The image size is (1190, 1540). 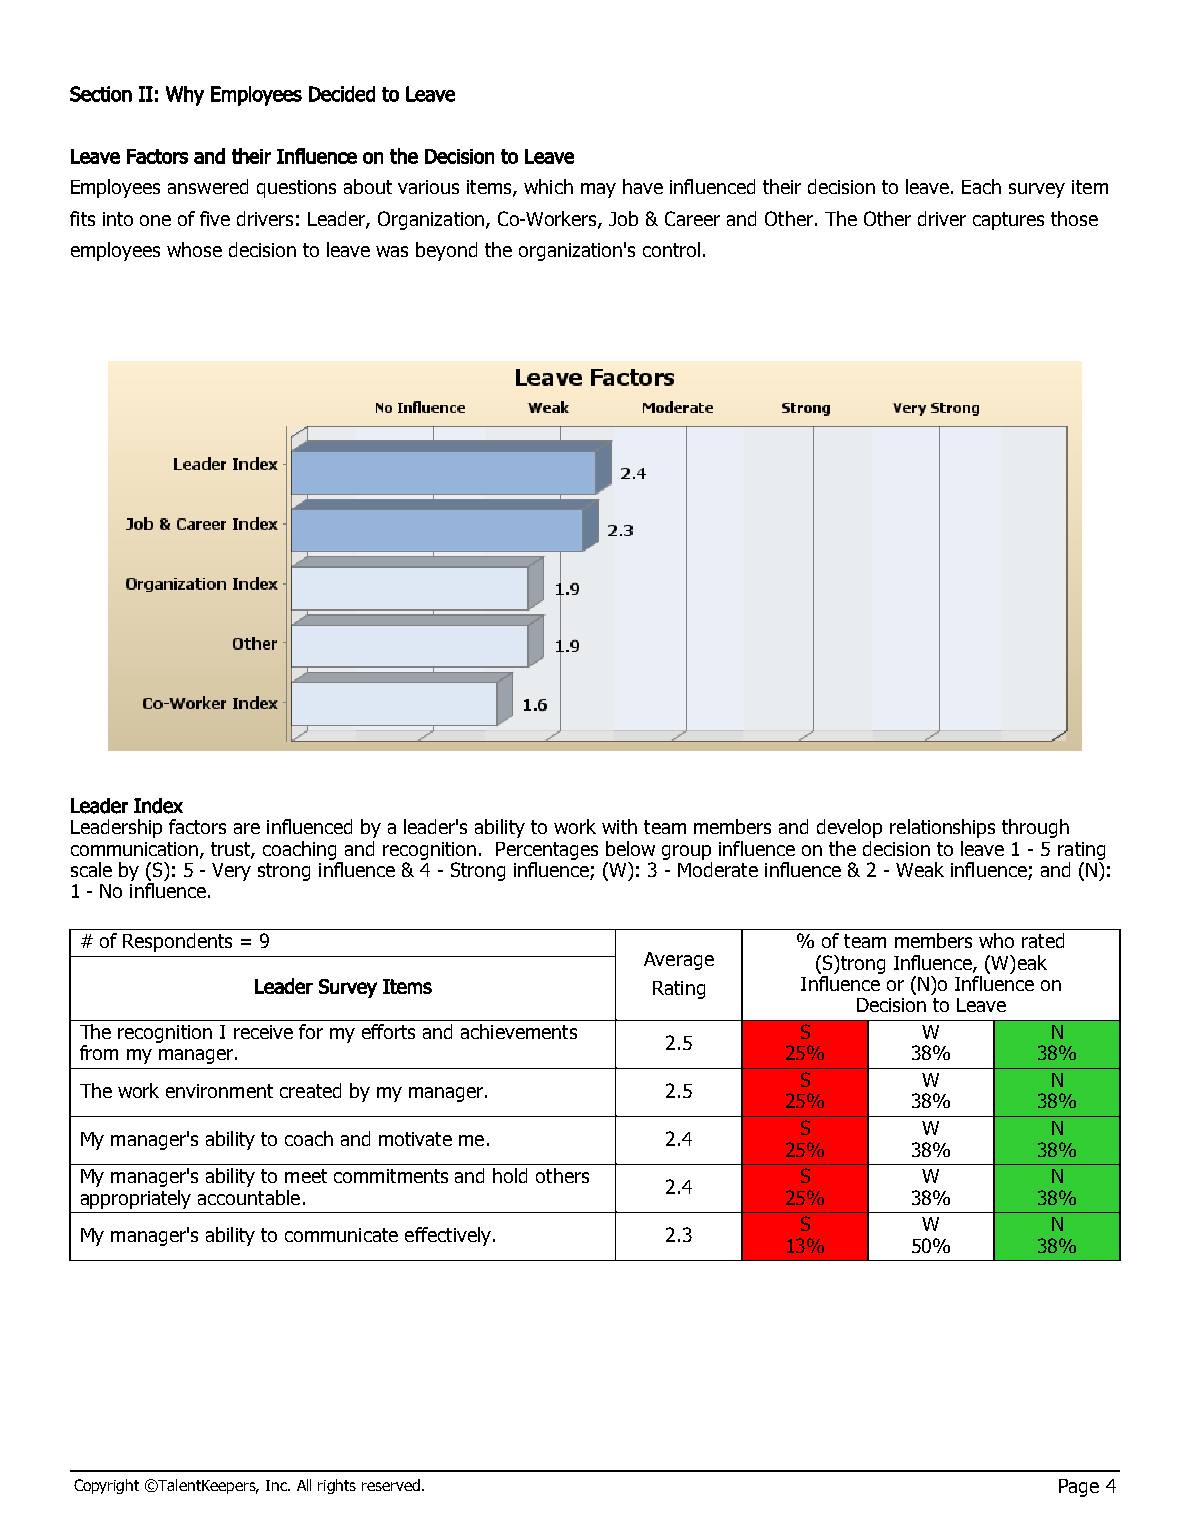 What do you see at coordinates (158, 806) in the screenshot?
I see `Index` at bounding box center [158, 806].
